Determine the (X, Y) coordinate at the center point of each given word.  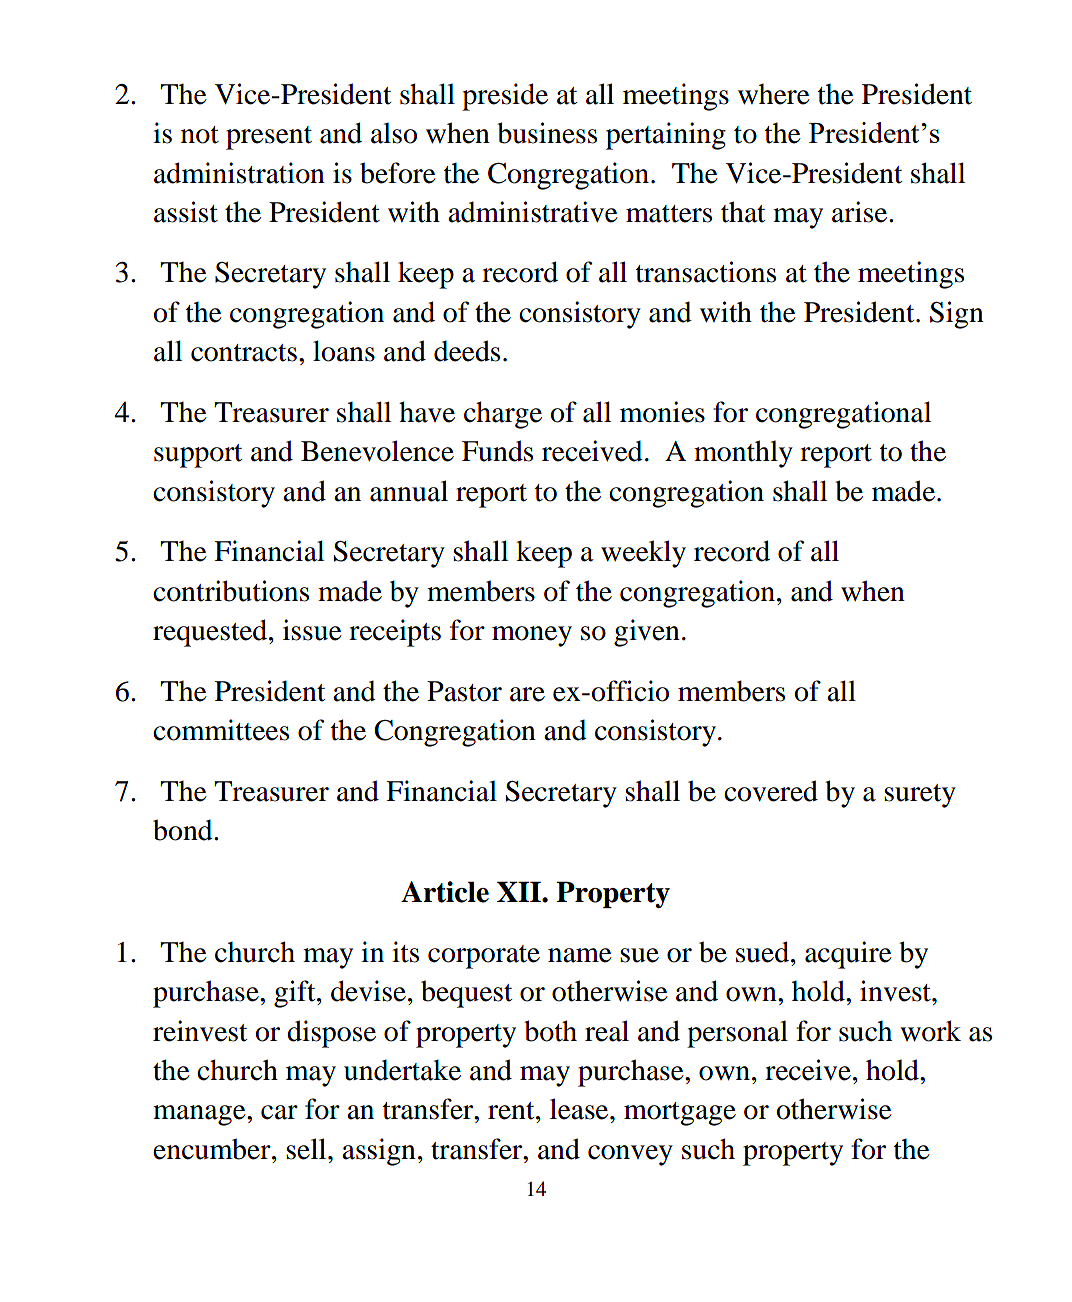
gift (296, 994)
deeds (467, 351)
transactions (706, 272)
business (547, 133)
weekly (643, 554)
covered (771, 791)
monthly (743, 454)
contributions (231, 591)
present (269, 138)
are (527, 694)
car (279, 1112)
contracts (244, 353)
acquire (848, 955)
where (774, 94)
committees (221, 730)
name (580, 955)
